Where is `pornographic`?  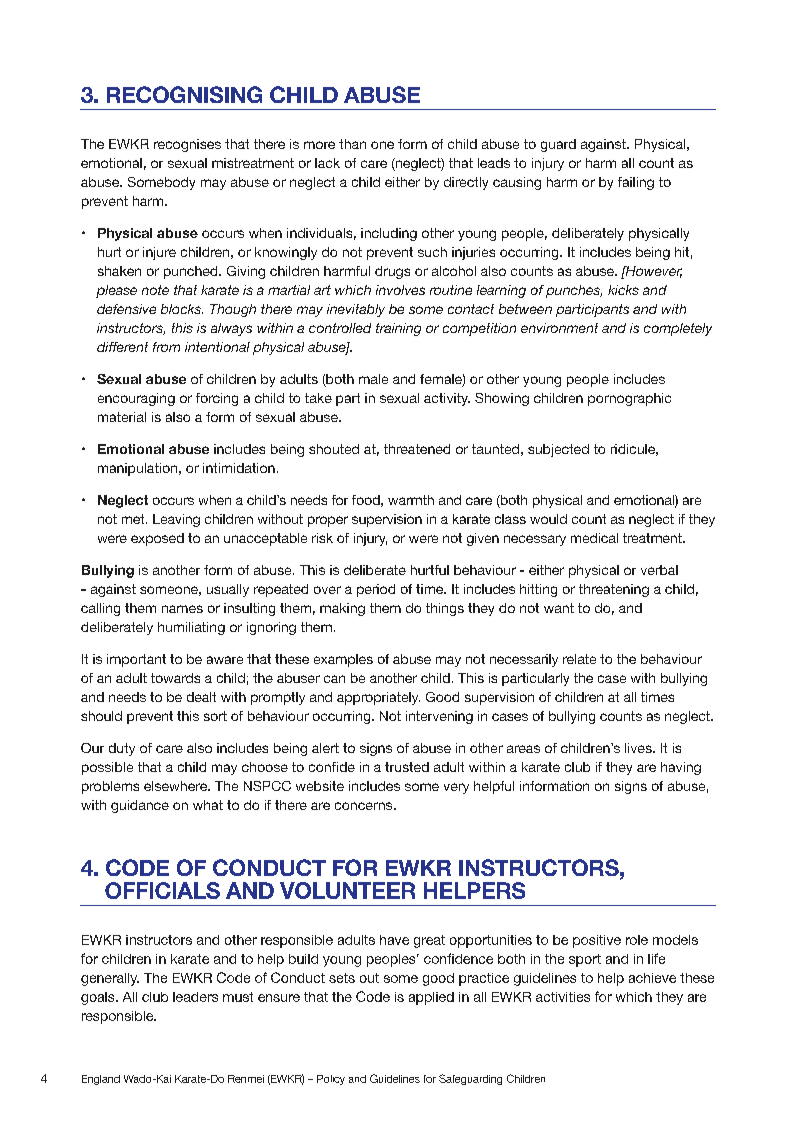
pornographic is located at coordinates (629, 399).
